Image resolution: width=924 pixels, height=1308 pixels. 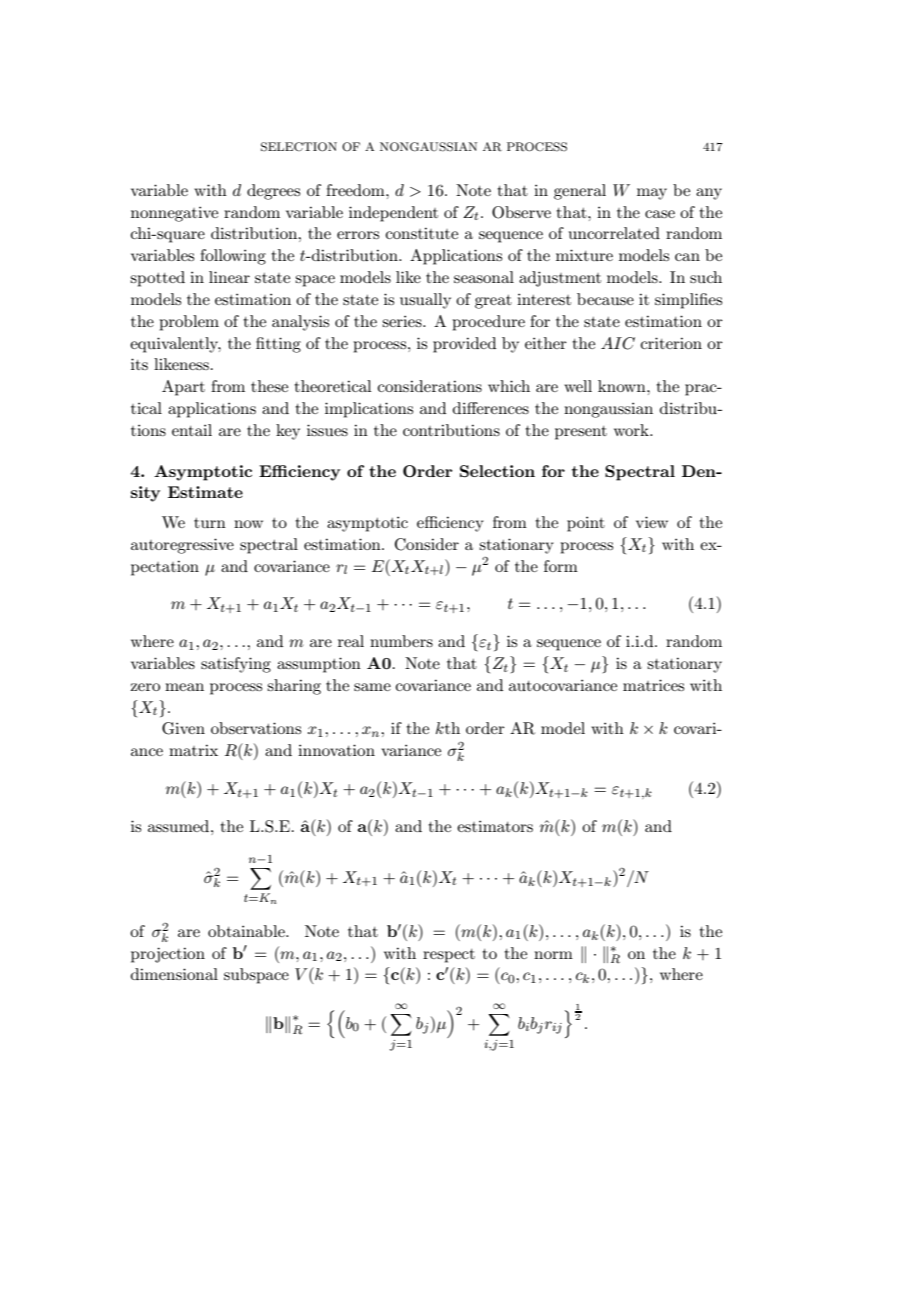 I want to click on case, so click(x=660, y=214).
